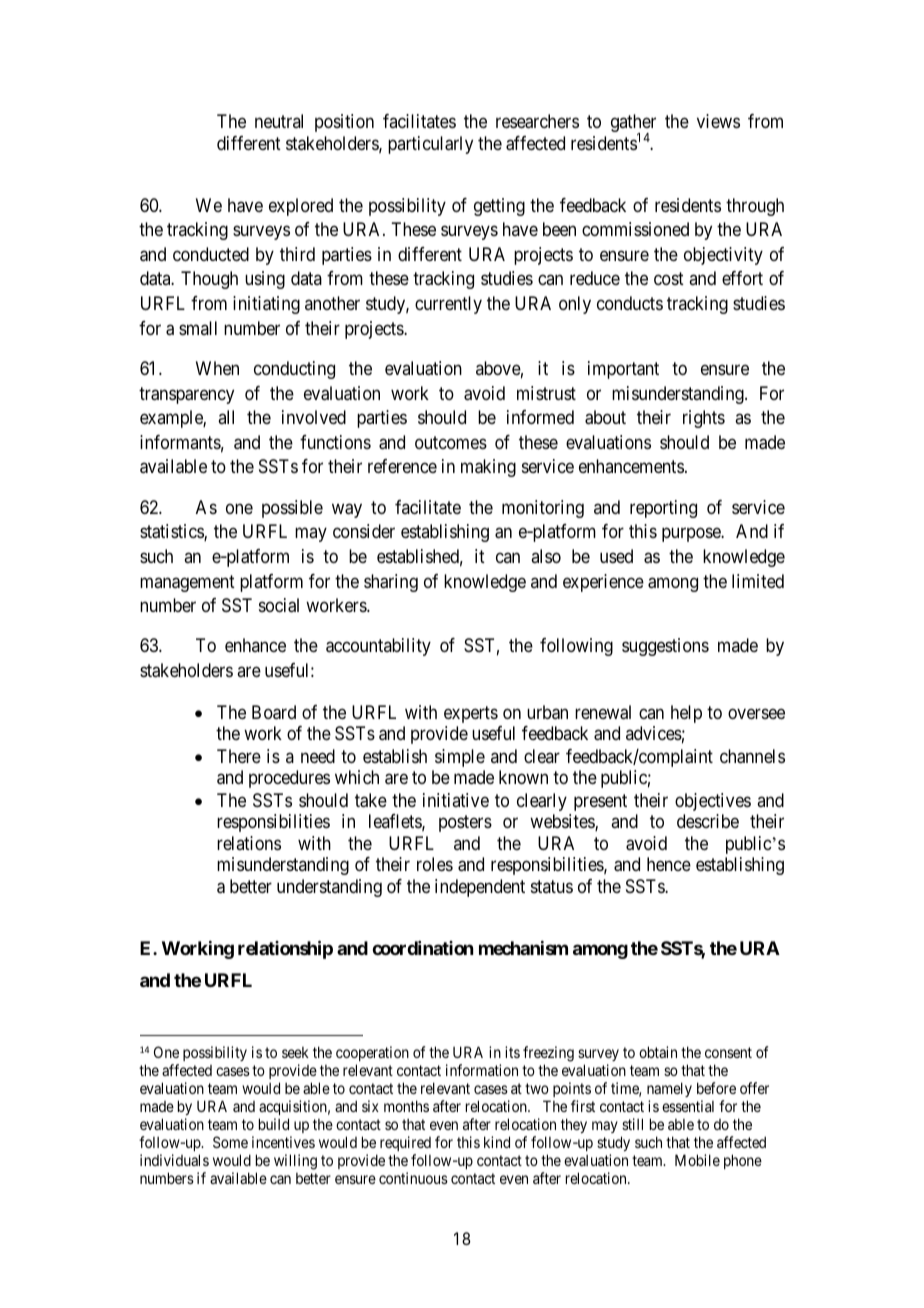 The height and width of the image is (1308, 924). I want to click on neutral, so click(279, 121).
